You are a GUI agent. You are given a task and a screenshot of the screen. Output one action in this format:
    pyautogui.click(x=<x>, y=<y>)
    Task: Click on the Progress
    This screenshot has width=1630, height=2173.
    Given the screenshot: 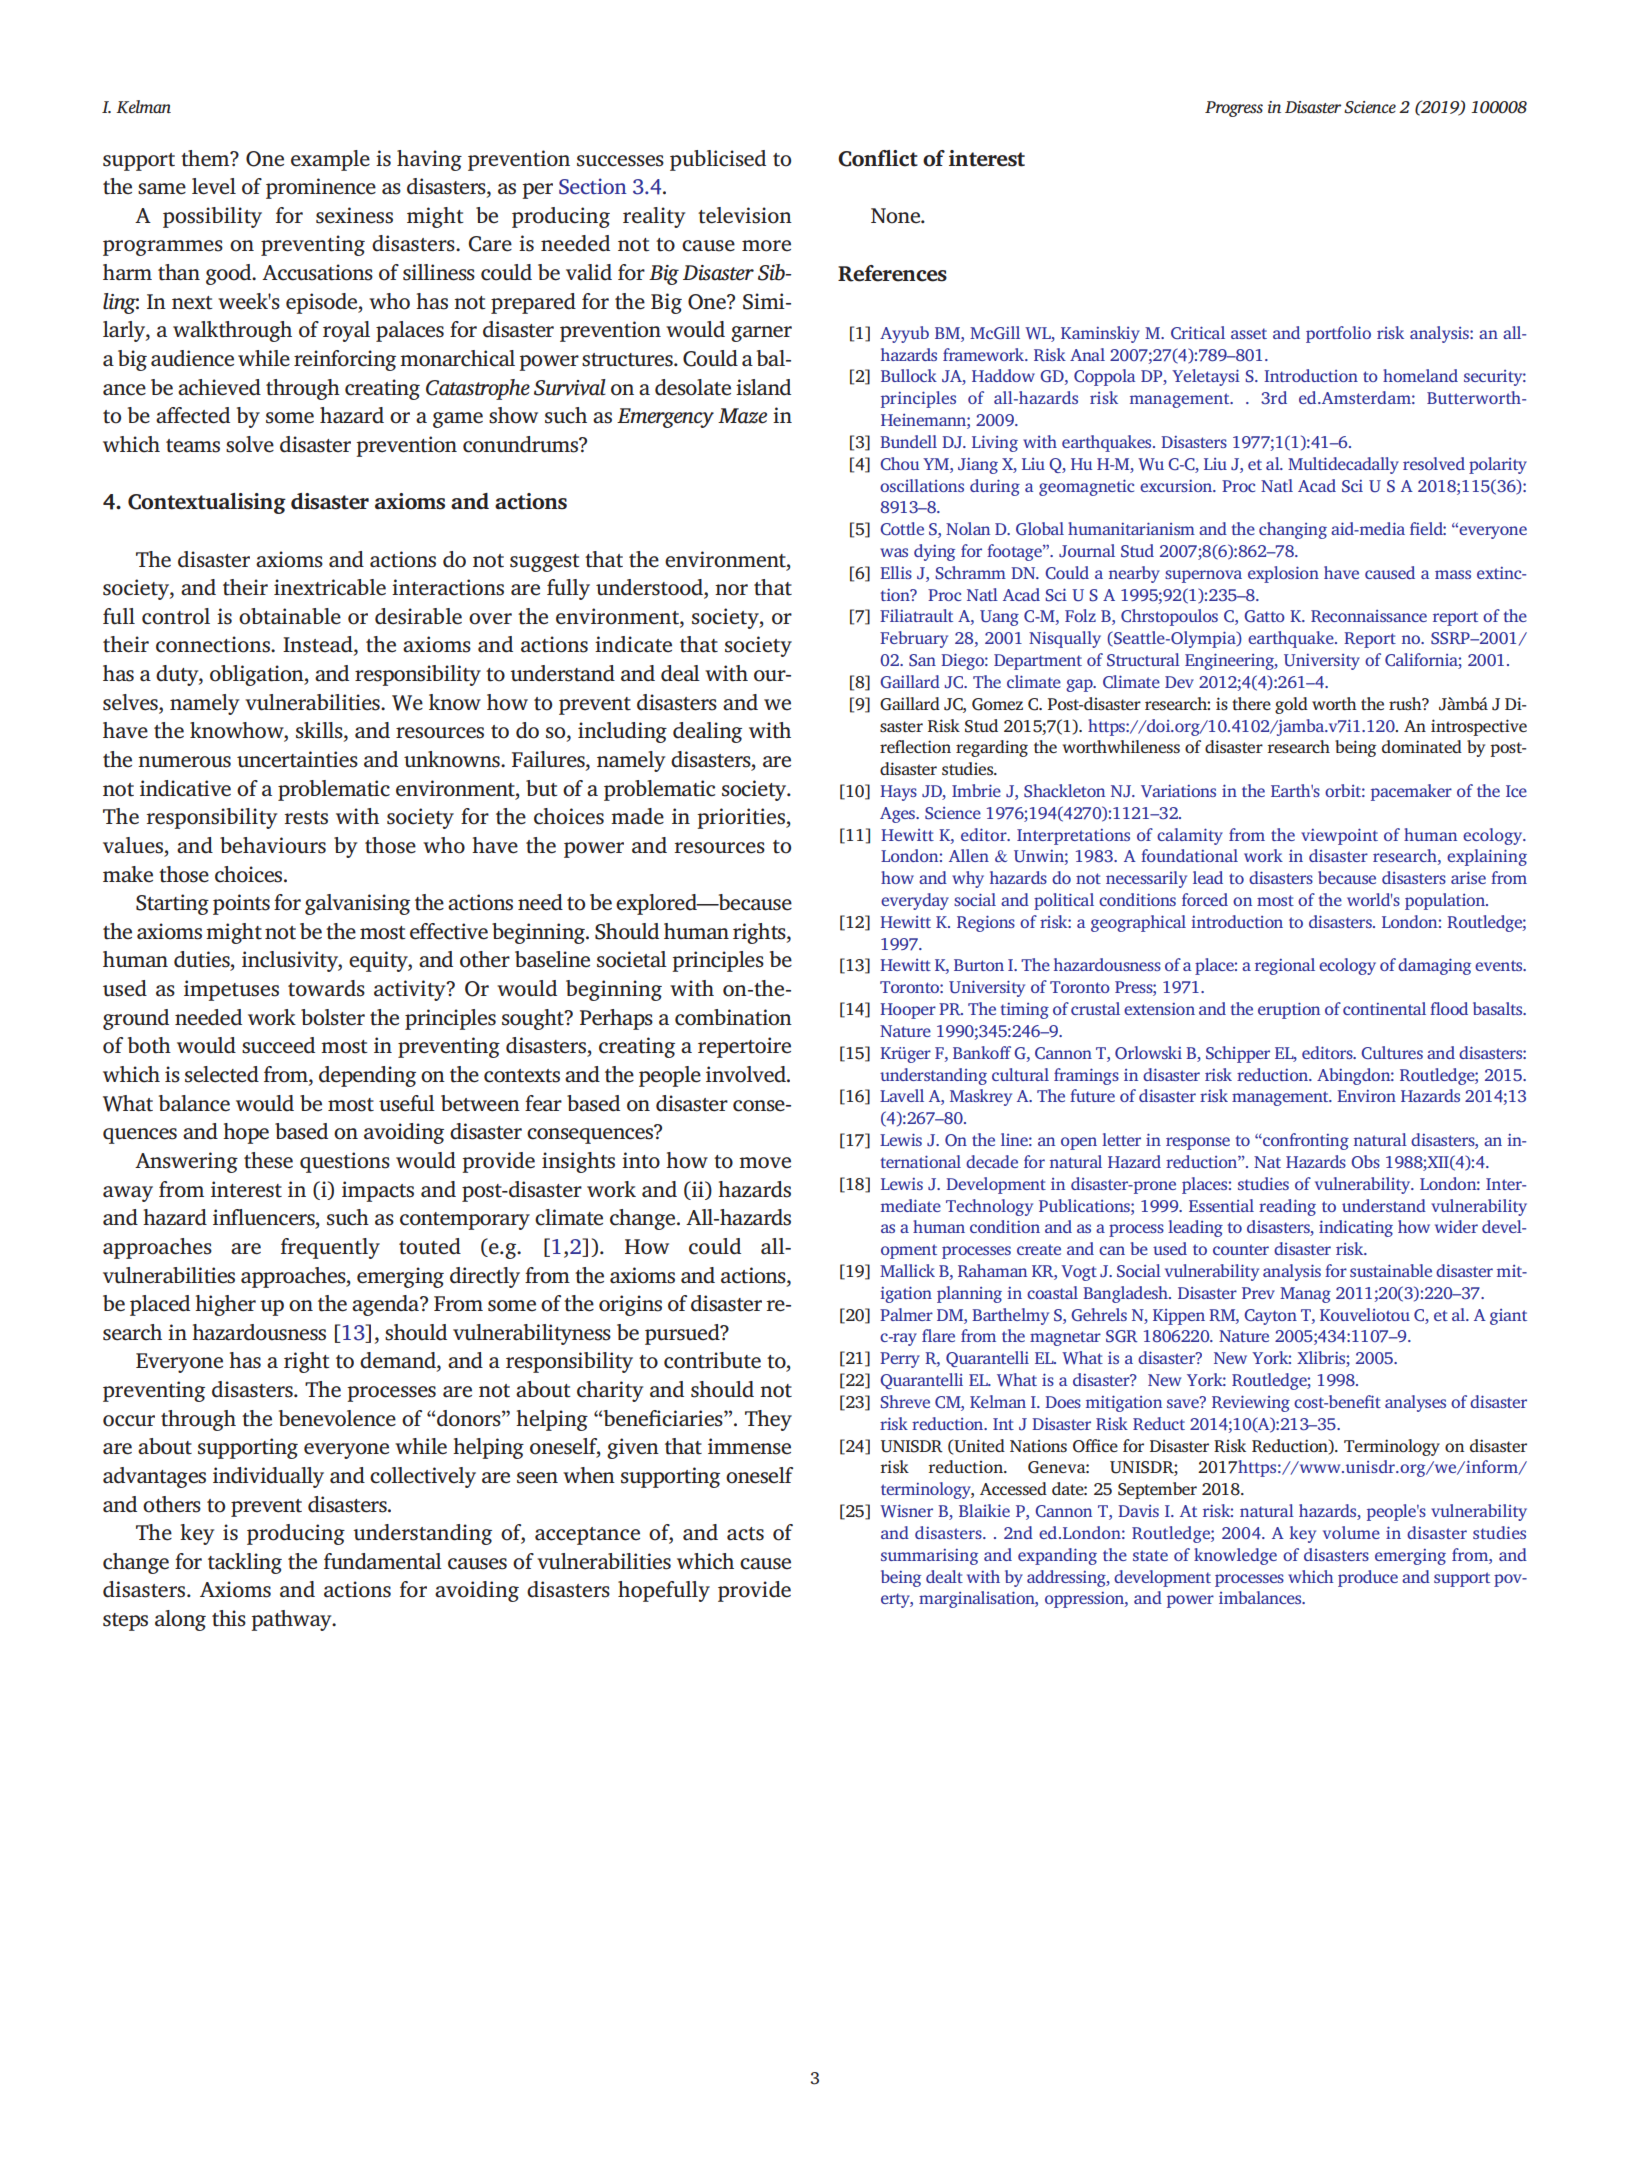 What is the action you would take?
    pyautogui.click(x=1234, y=109)
